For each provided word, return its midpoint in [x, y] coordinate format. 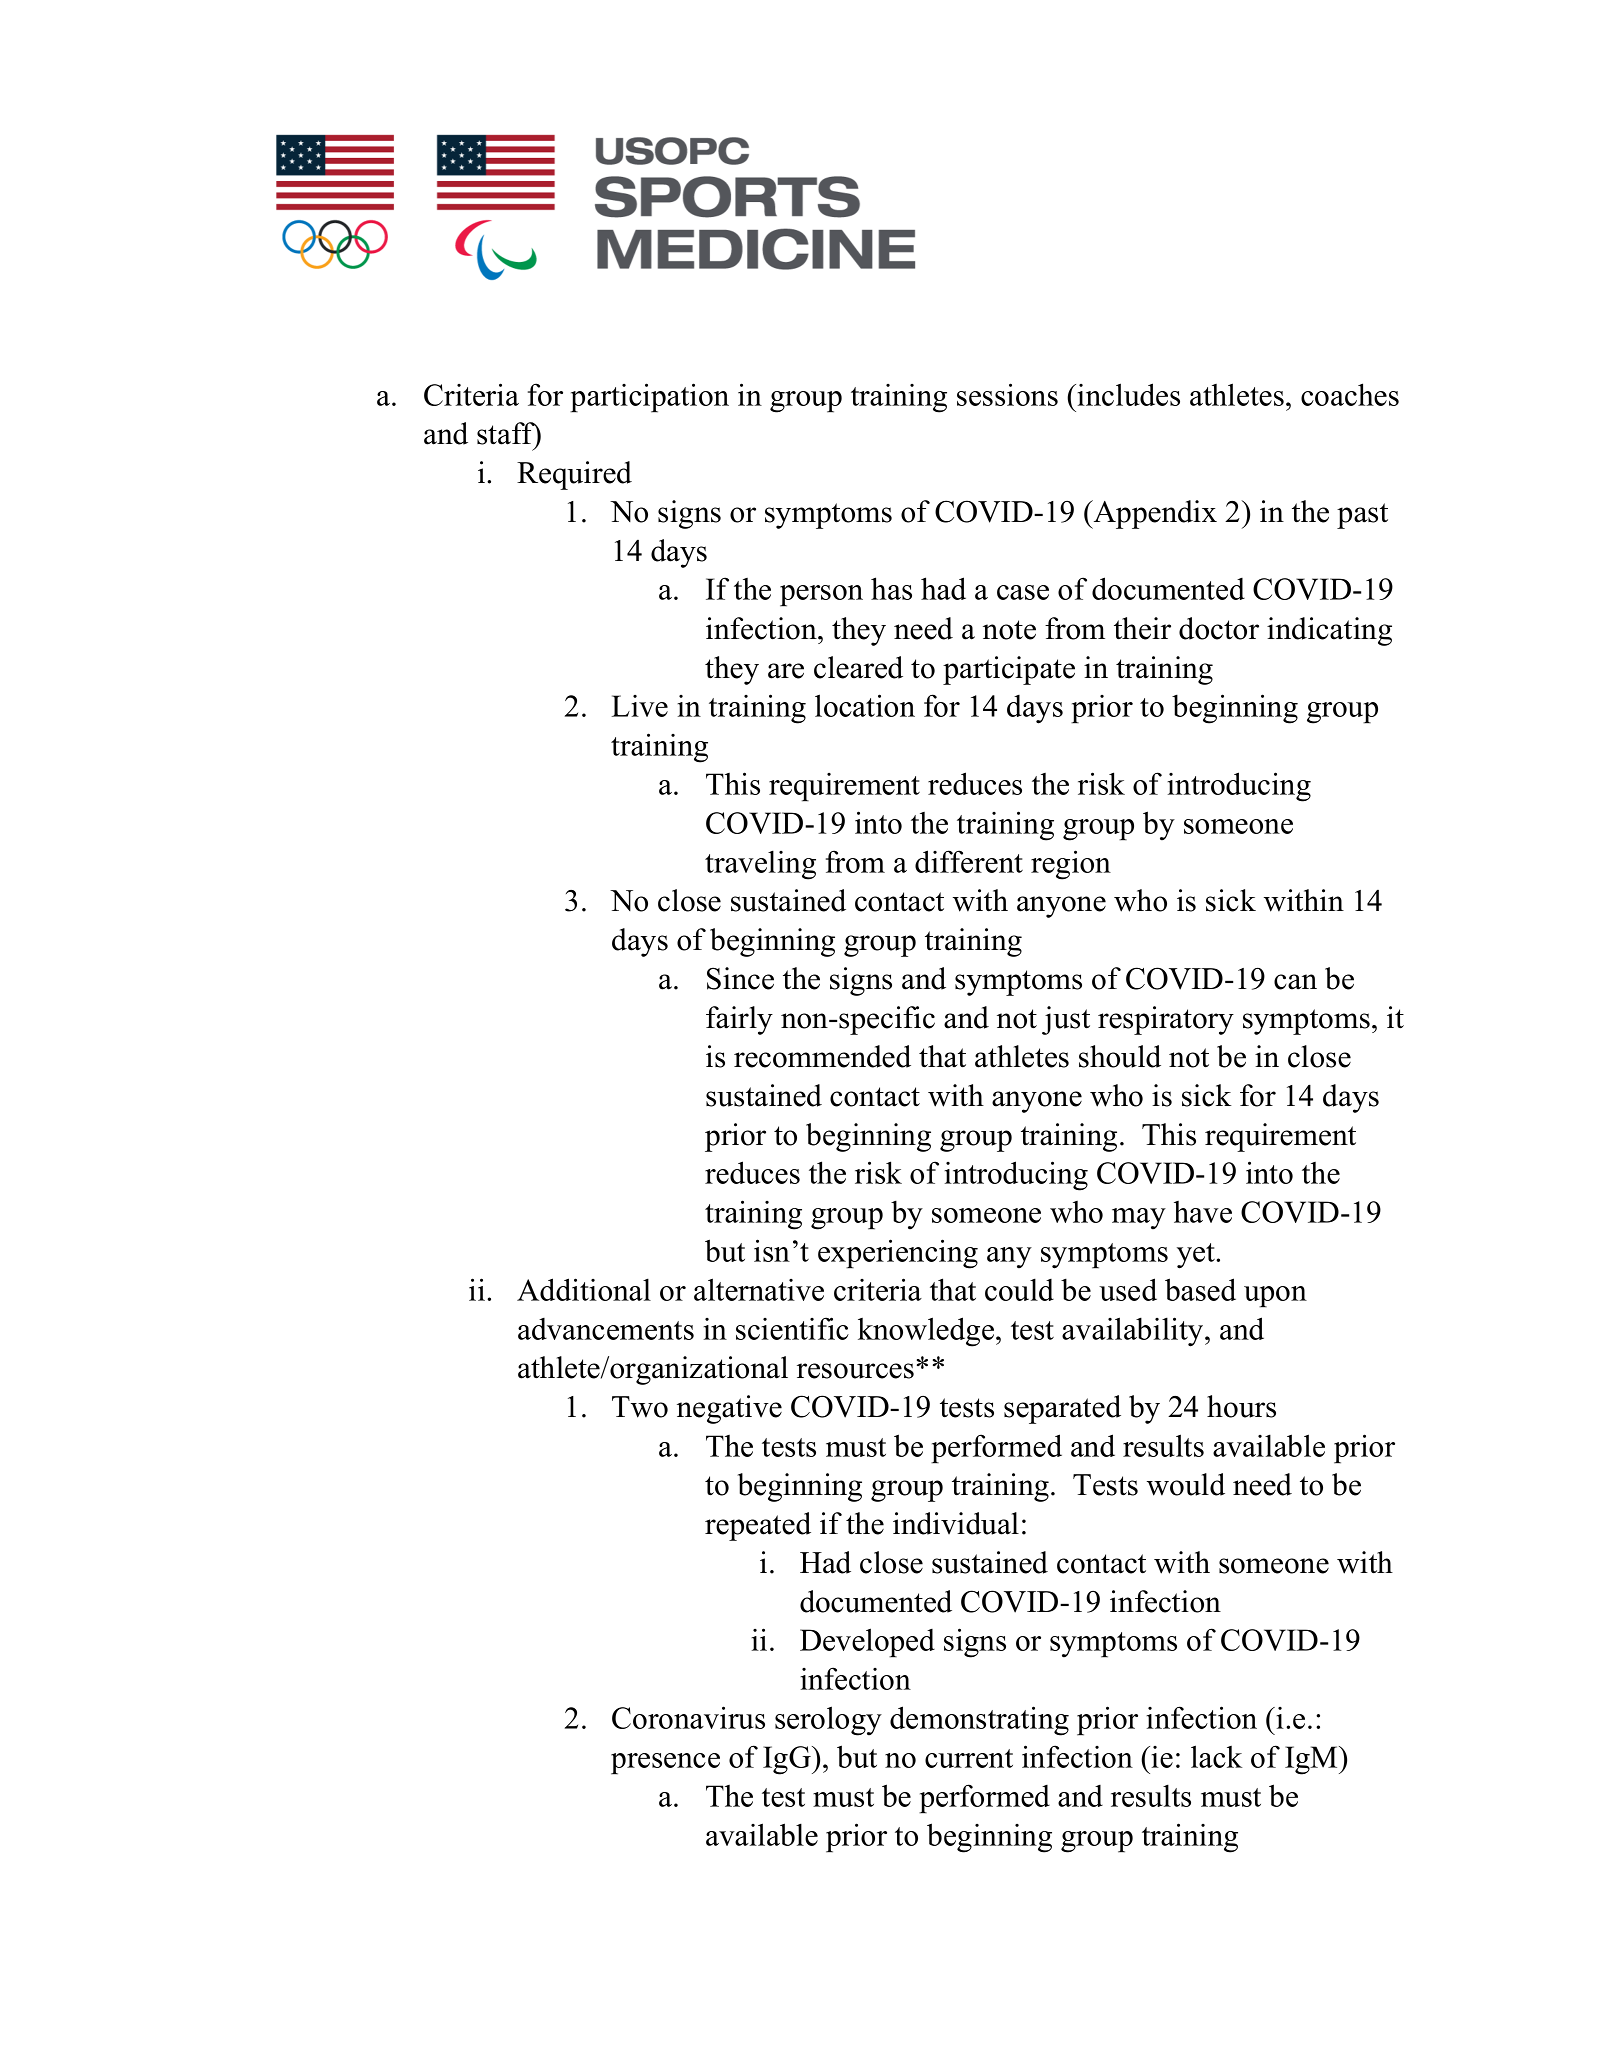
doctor [1219, 628]
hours [1241, 1406]
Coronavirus [688, 1717]
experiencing [898, 1254]
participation [649, 398]
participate [1009, 670]
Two [640, 1407]
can [1295, 982]
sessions [1007, 394]
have [1203, 1212]
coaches [1350, 394]
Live [640, 706]
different [969, 861]
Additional [584, 1289]
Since [740, 978]
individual [956, 1523]
